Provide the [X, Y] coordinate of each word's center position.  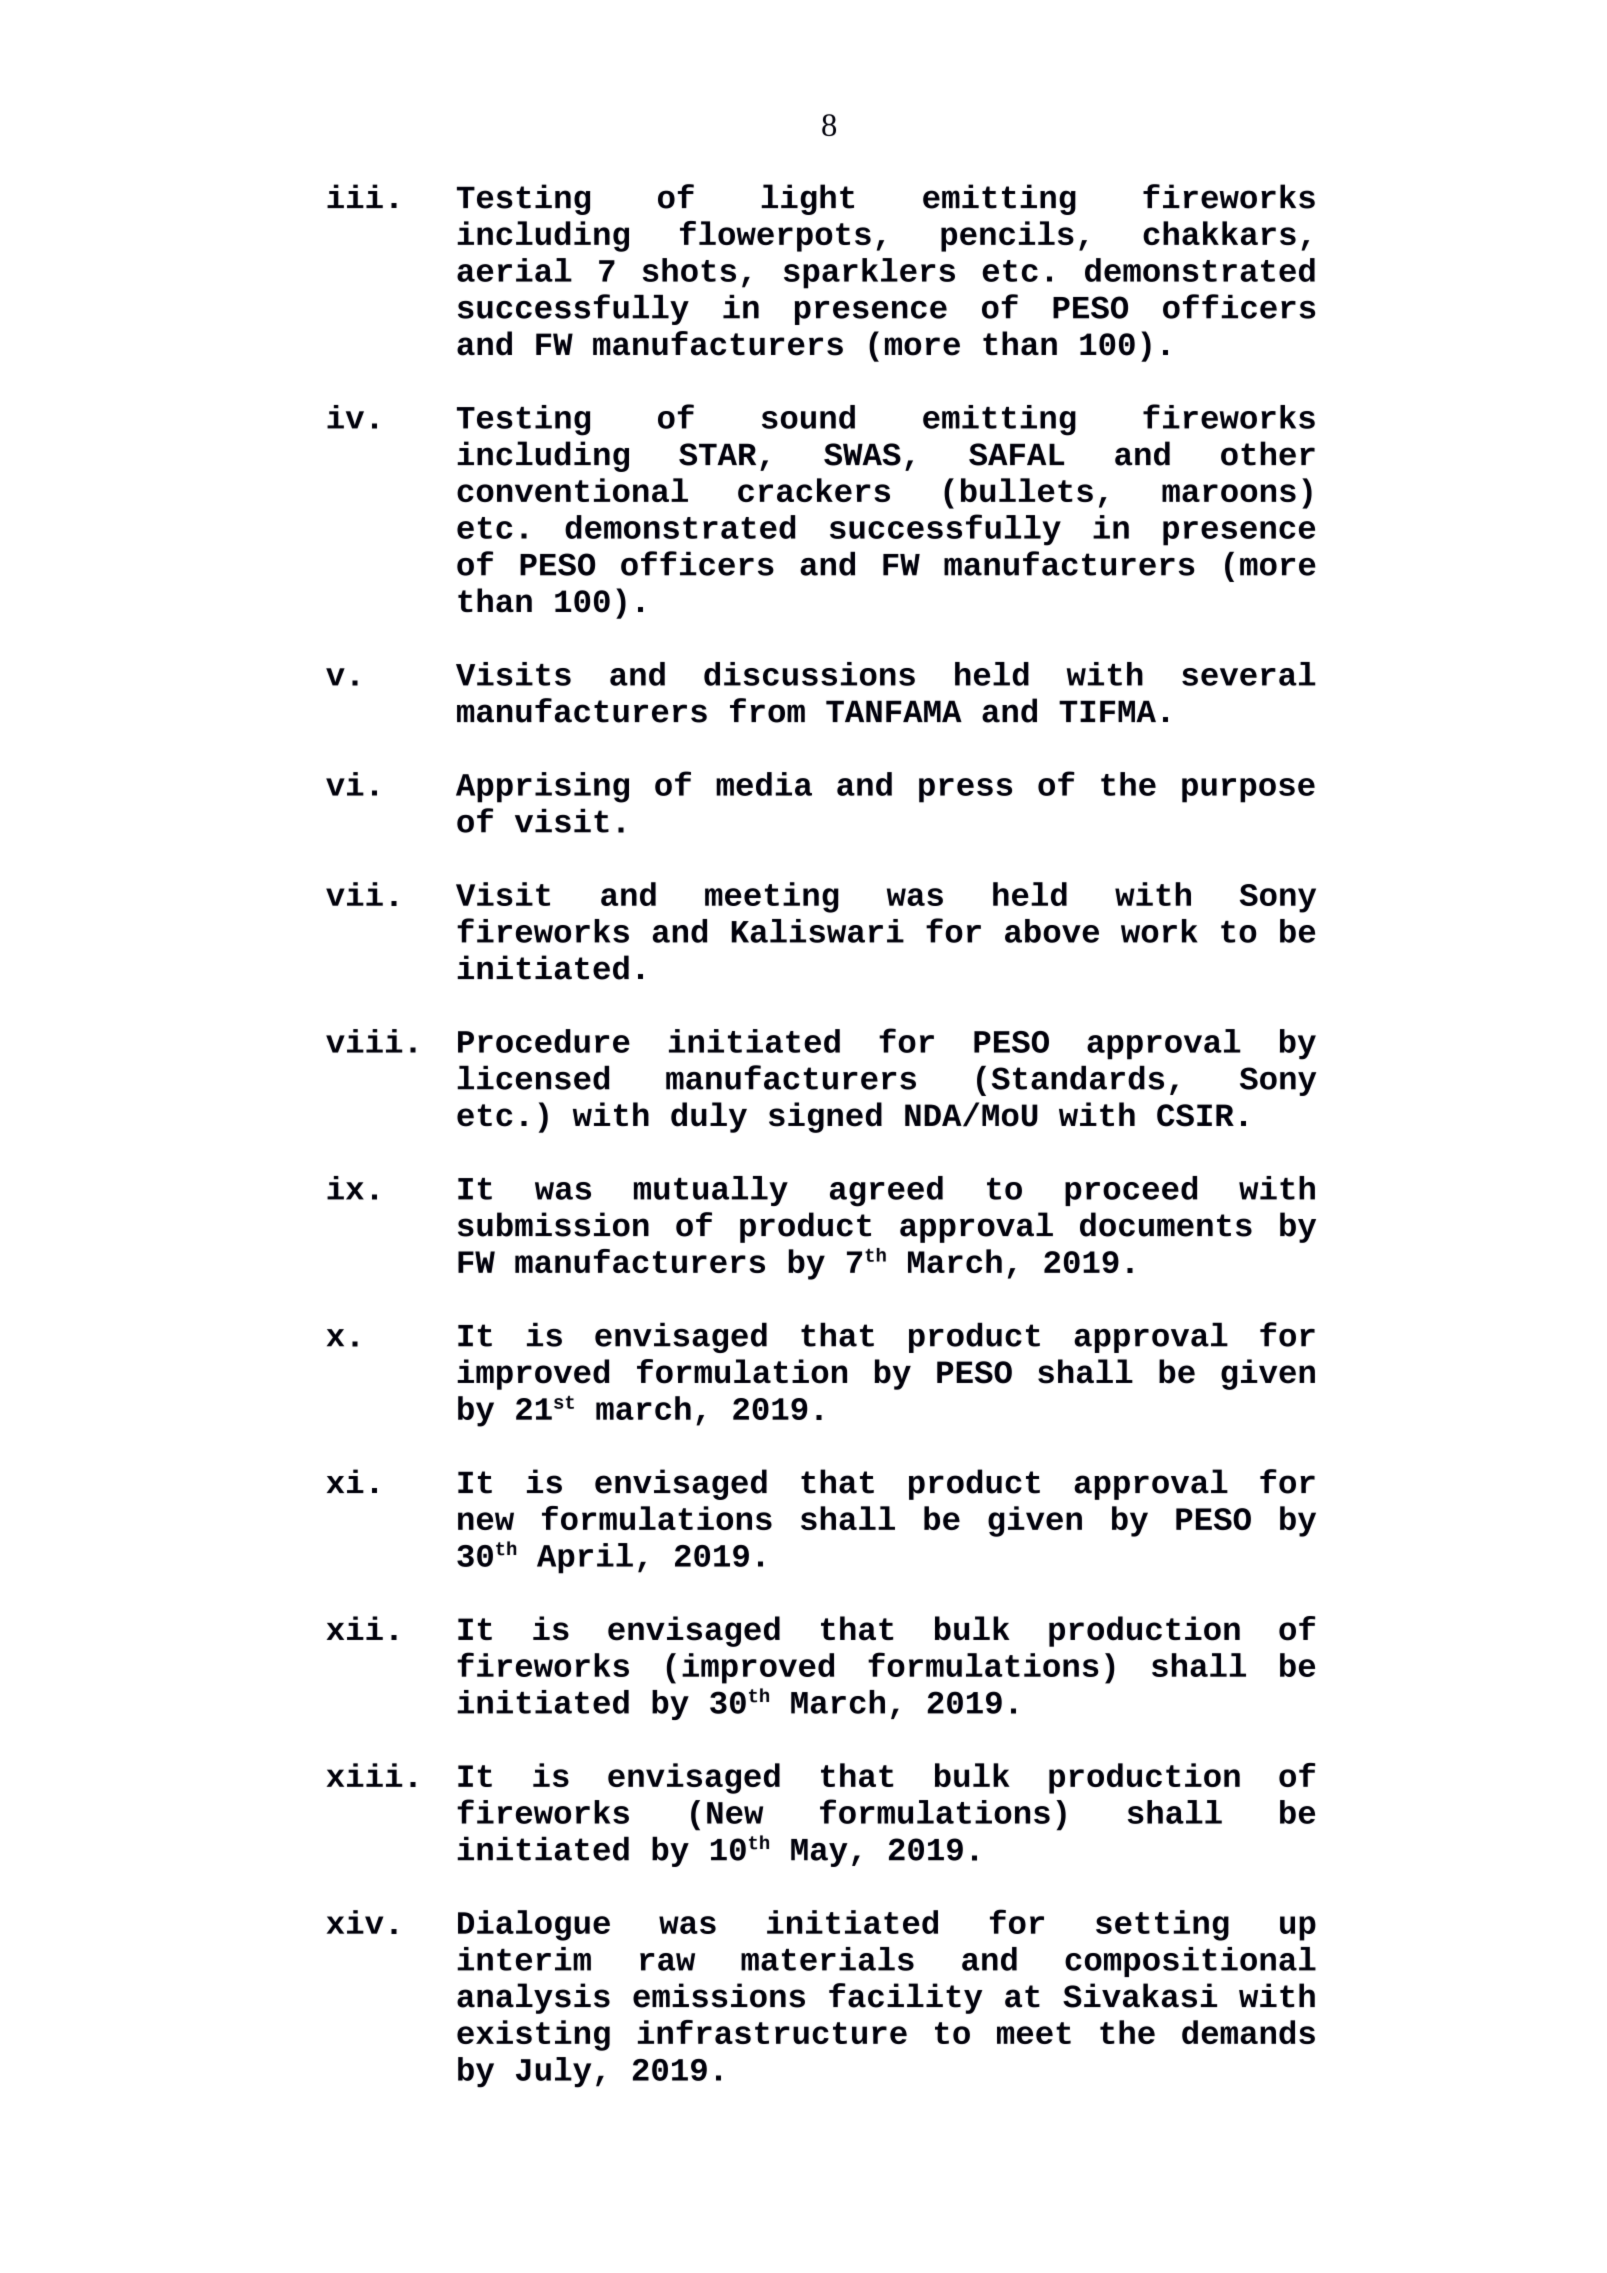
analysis [533, 1998]
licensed [533, 1077]
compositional [1190, 1962]
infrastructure [772, 2032]
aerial [514, 270]
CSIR [1195, 1115]
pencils [1007, 236]
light [807, 199]
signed [825, 1117]
